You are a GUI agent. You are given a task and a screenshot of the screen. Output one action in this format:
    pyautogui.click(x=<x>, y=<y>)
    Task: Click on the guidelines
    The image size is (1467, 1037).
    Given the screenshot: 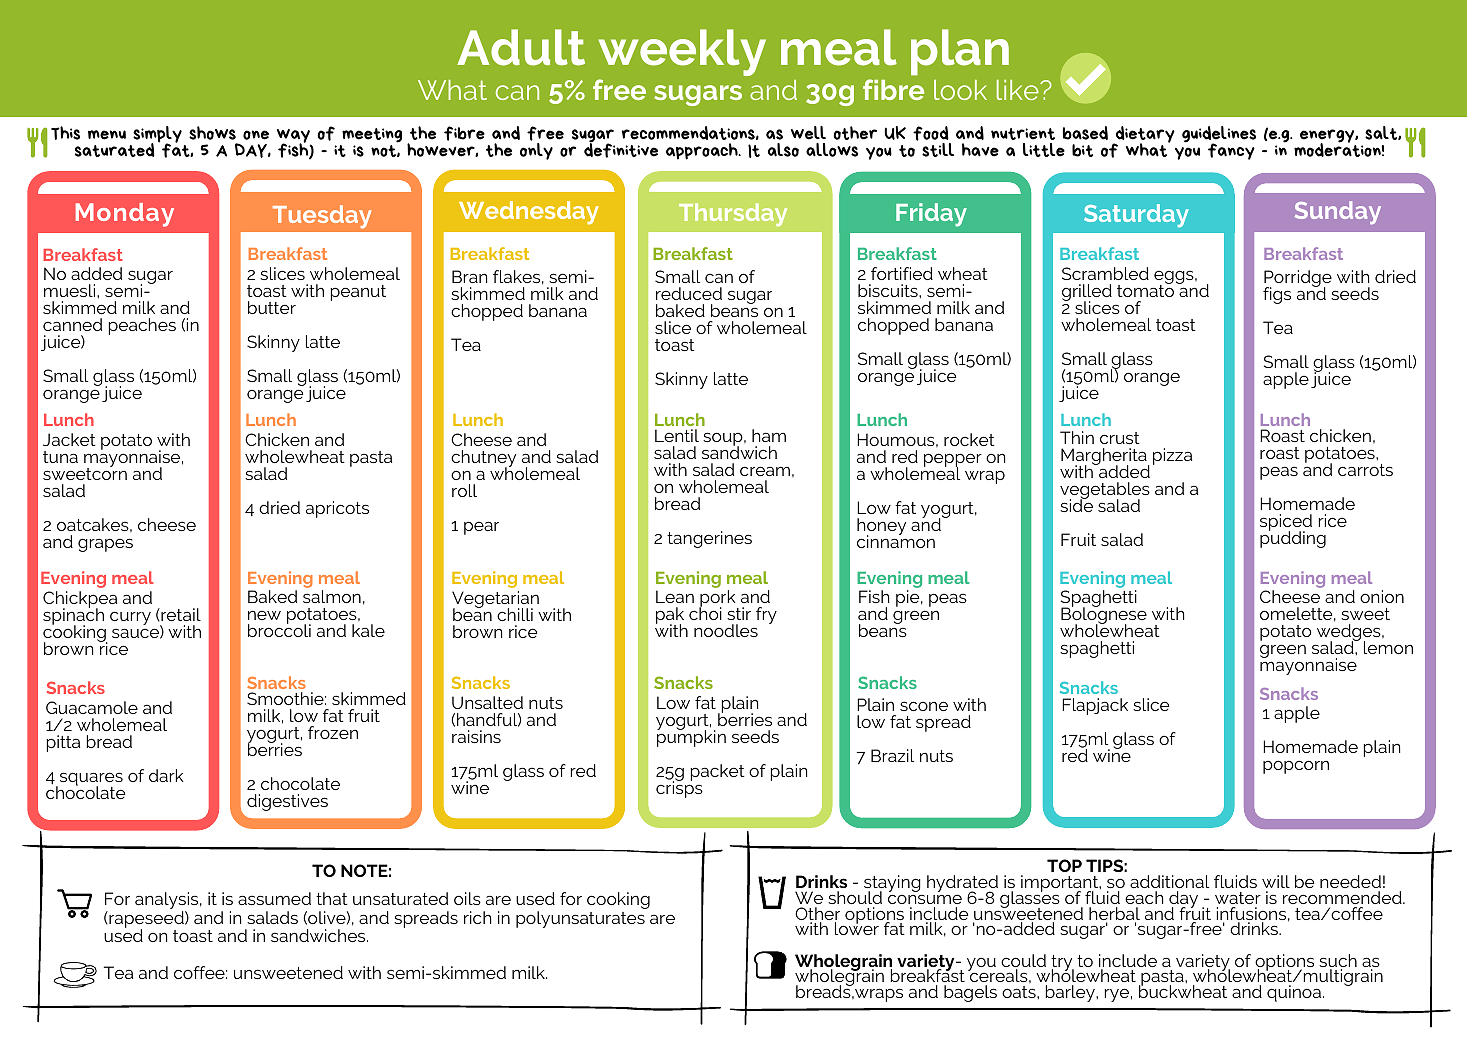 What is the action you would take?
    pyautogui.click(x=1219, y=135)
